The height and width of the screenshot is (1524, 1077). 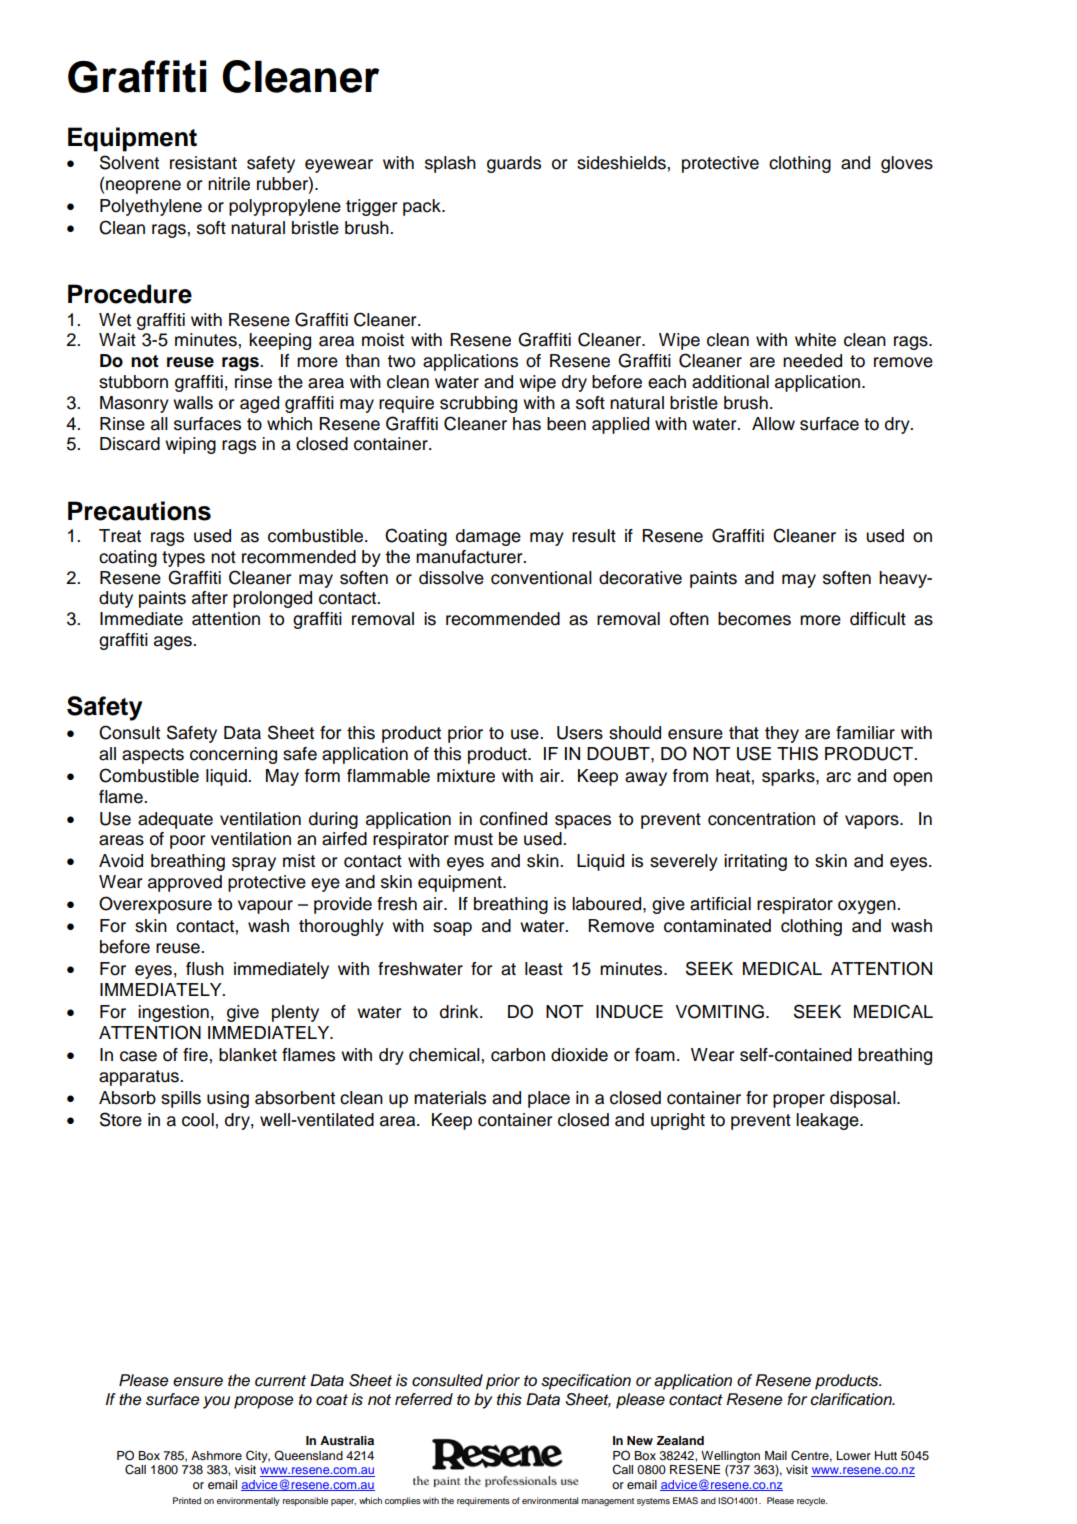 What do you see at coordinates (205, 969) in the screenshot?
I see `flush` at bounding box center [205, 969].
